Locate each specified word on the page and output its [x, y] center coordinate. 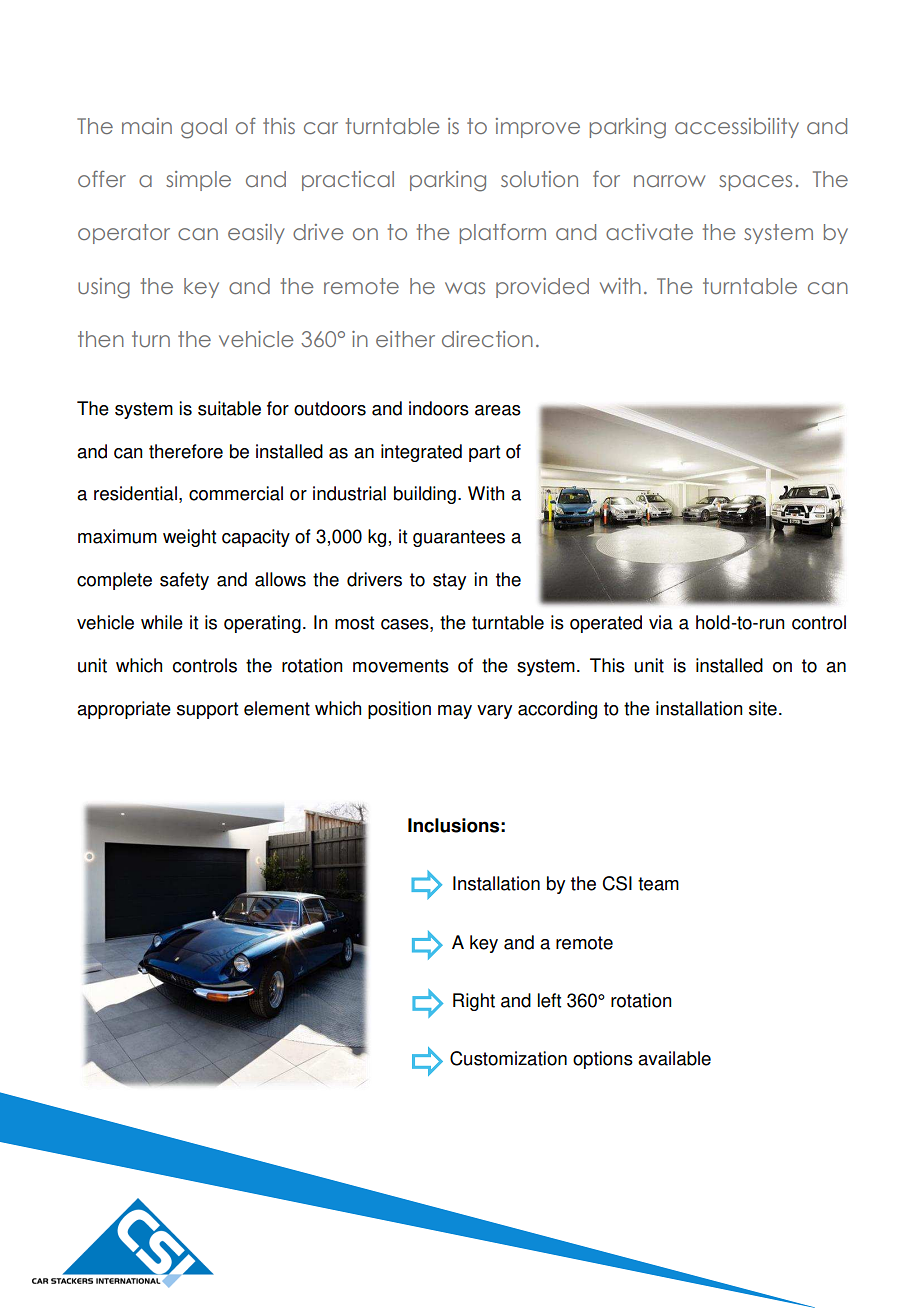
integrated [421, 453]
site [763, 708]
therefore [186, 451]
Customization [508, 1058]
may [455, 712]
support [207, 710]
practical [348, 181]
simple [198, 181]
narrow [669, 181]
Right [474, 1002]
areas [498, 410]
